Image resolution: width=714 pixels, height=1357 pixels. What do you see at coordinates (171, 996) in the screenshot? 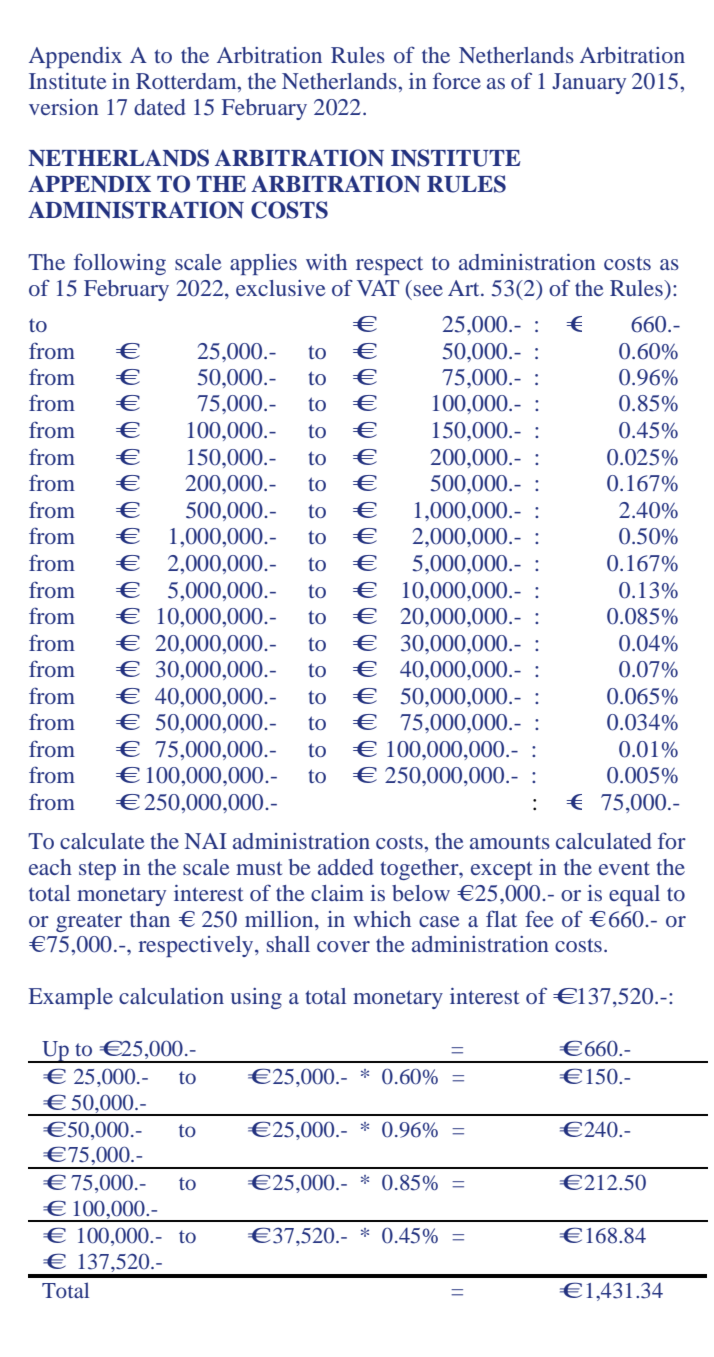
I see `calculation` at bounding box center [171, 996].
